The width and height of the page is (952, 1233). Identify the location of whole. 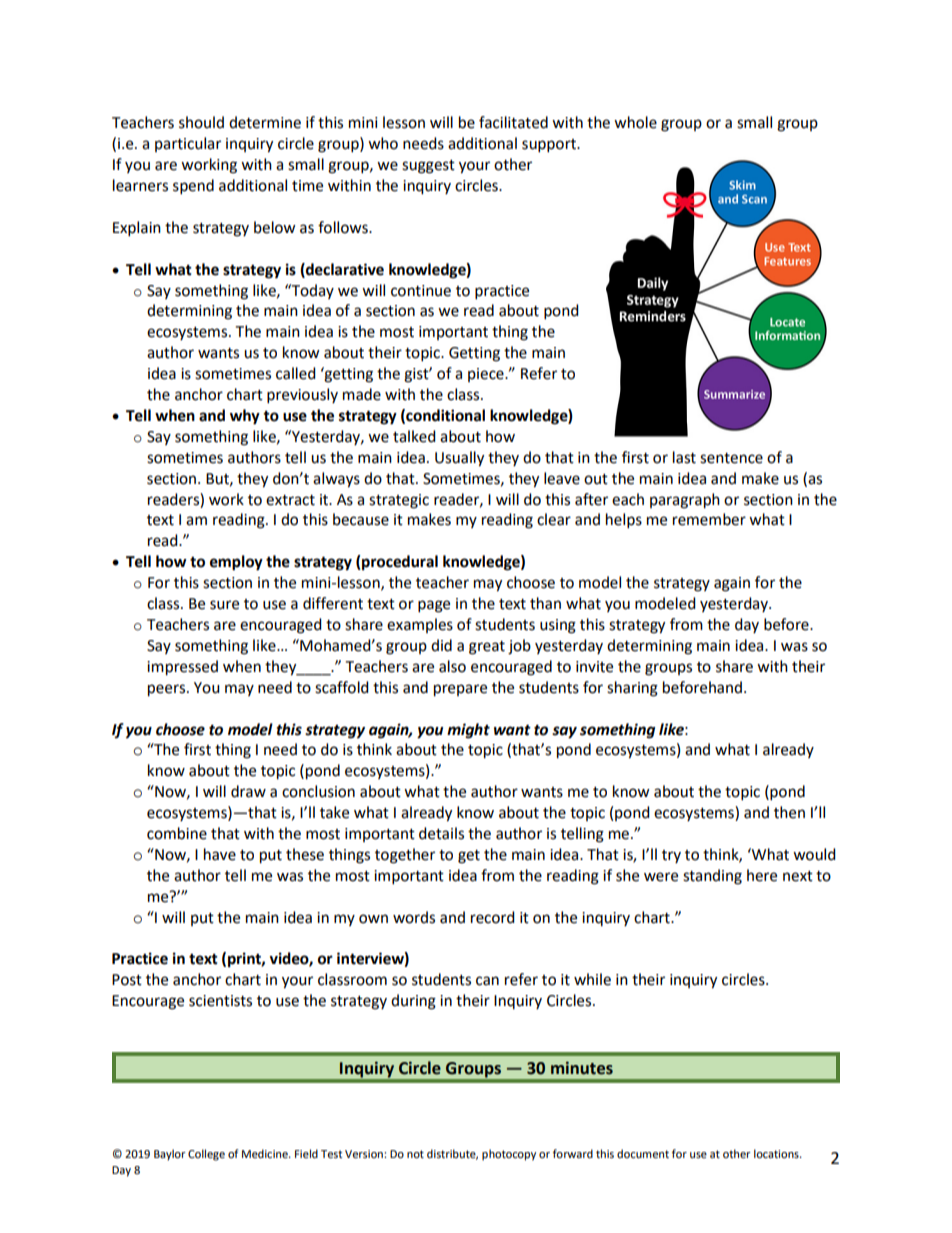
(635, 122).
